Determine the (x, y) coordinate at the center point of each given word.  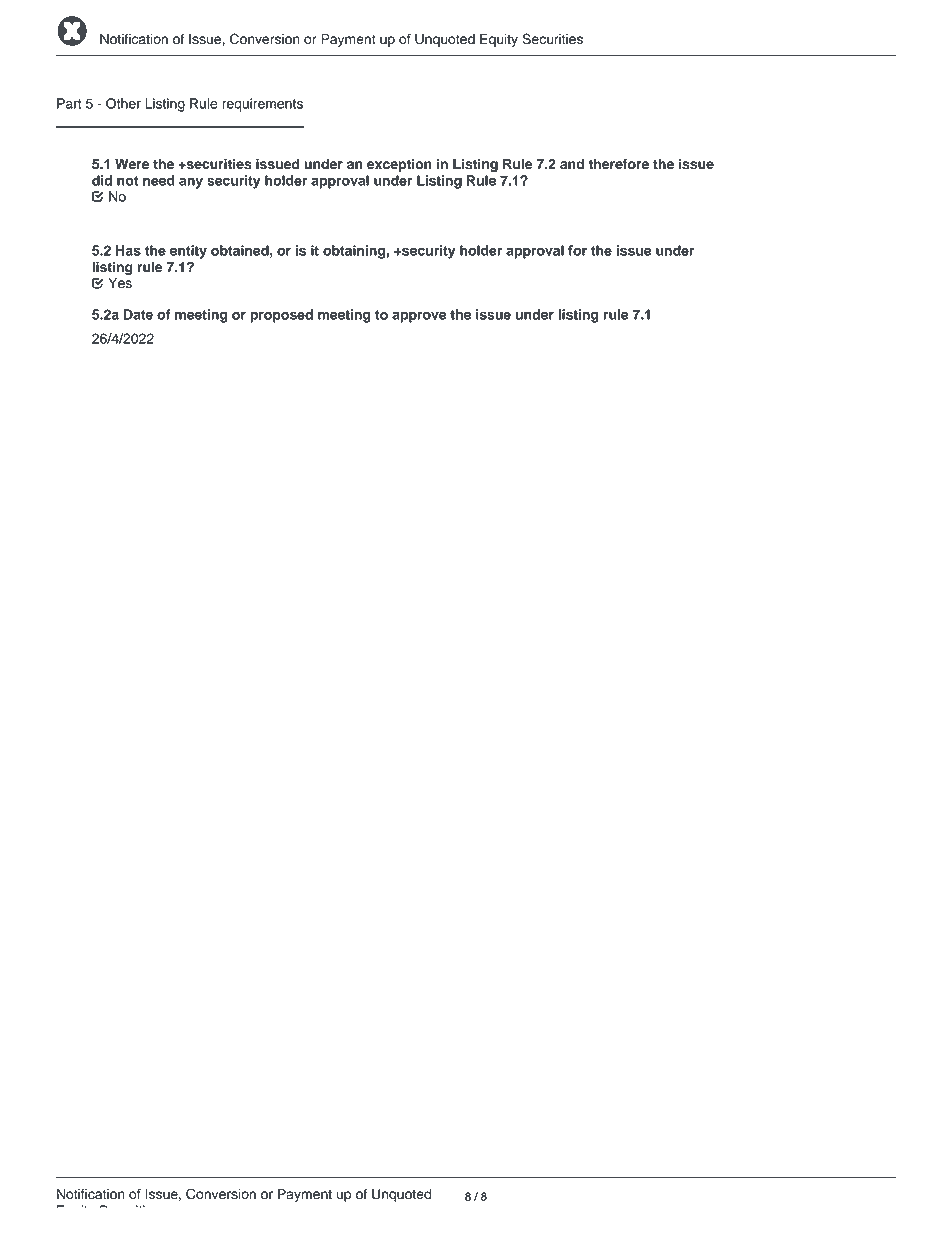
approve (419, 317)
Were (132, 164)
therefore (618, 164)
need (159, 180)
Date (138, 314)
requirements (262, 105)
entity (188, 252)
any (191, 183)
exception (399, 165)
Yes (120, 283)
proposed (281, 316)
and (572, 164)
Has (128, 250)
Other (123, 103)
